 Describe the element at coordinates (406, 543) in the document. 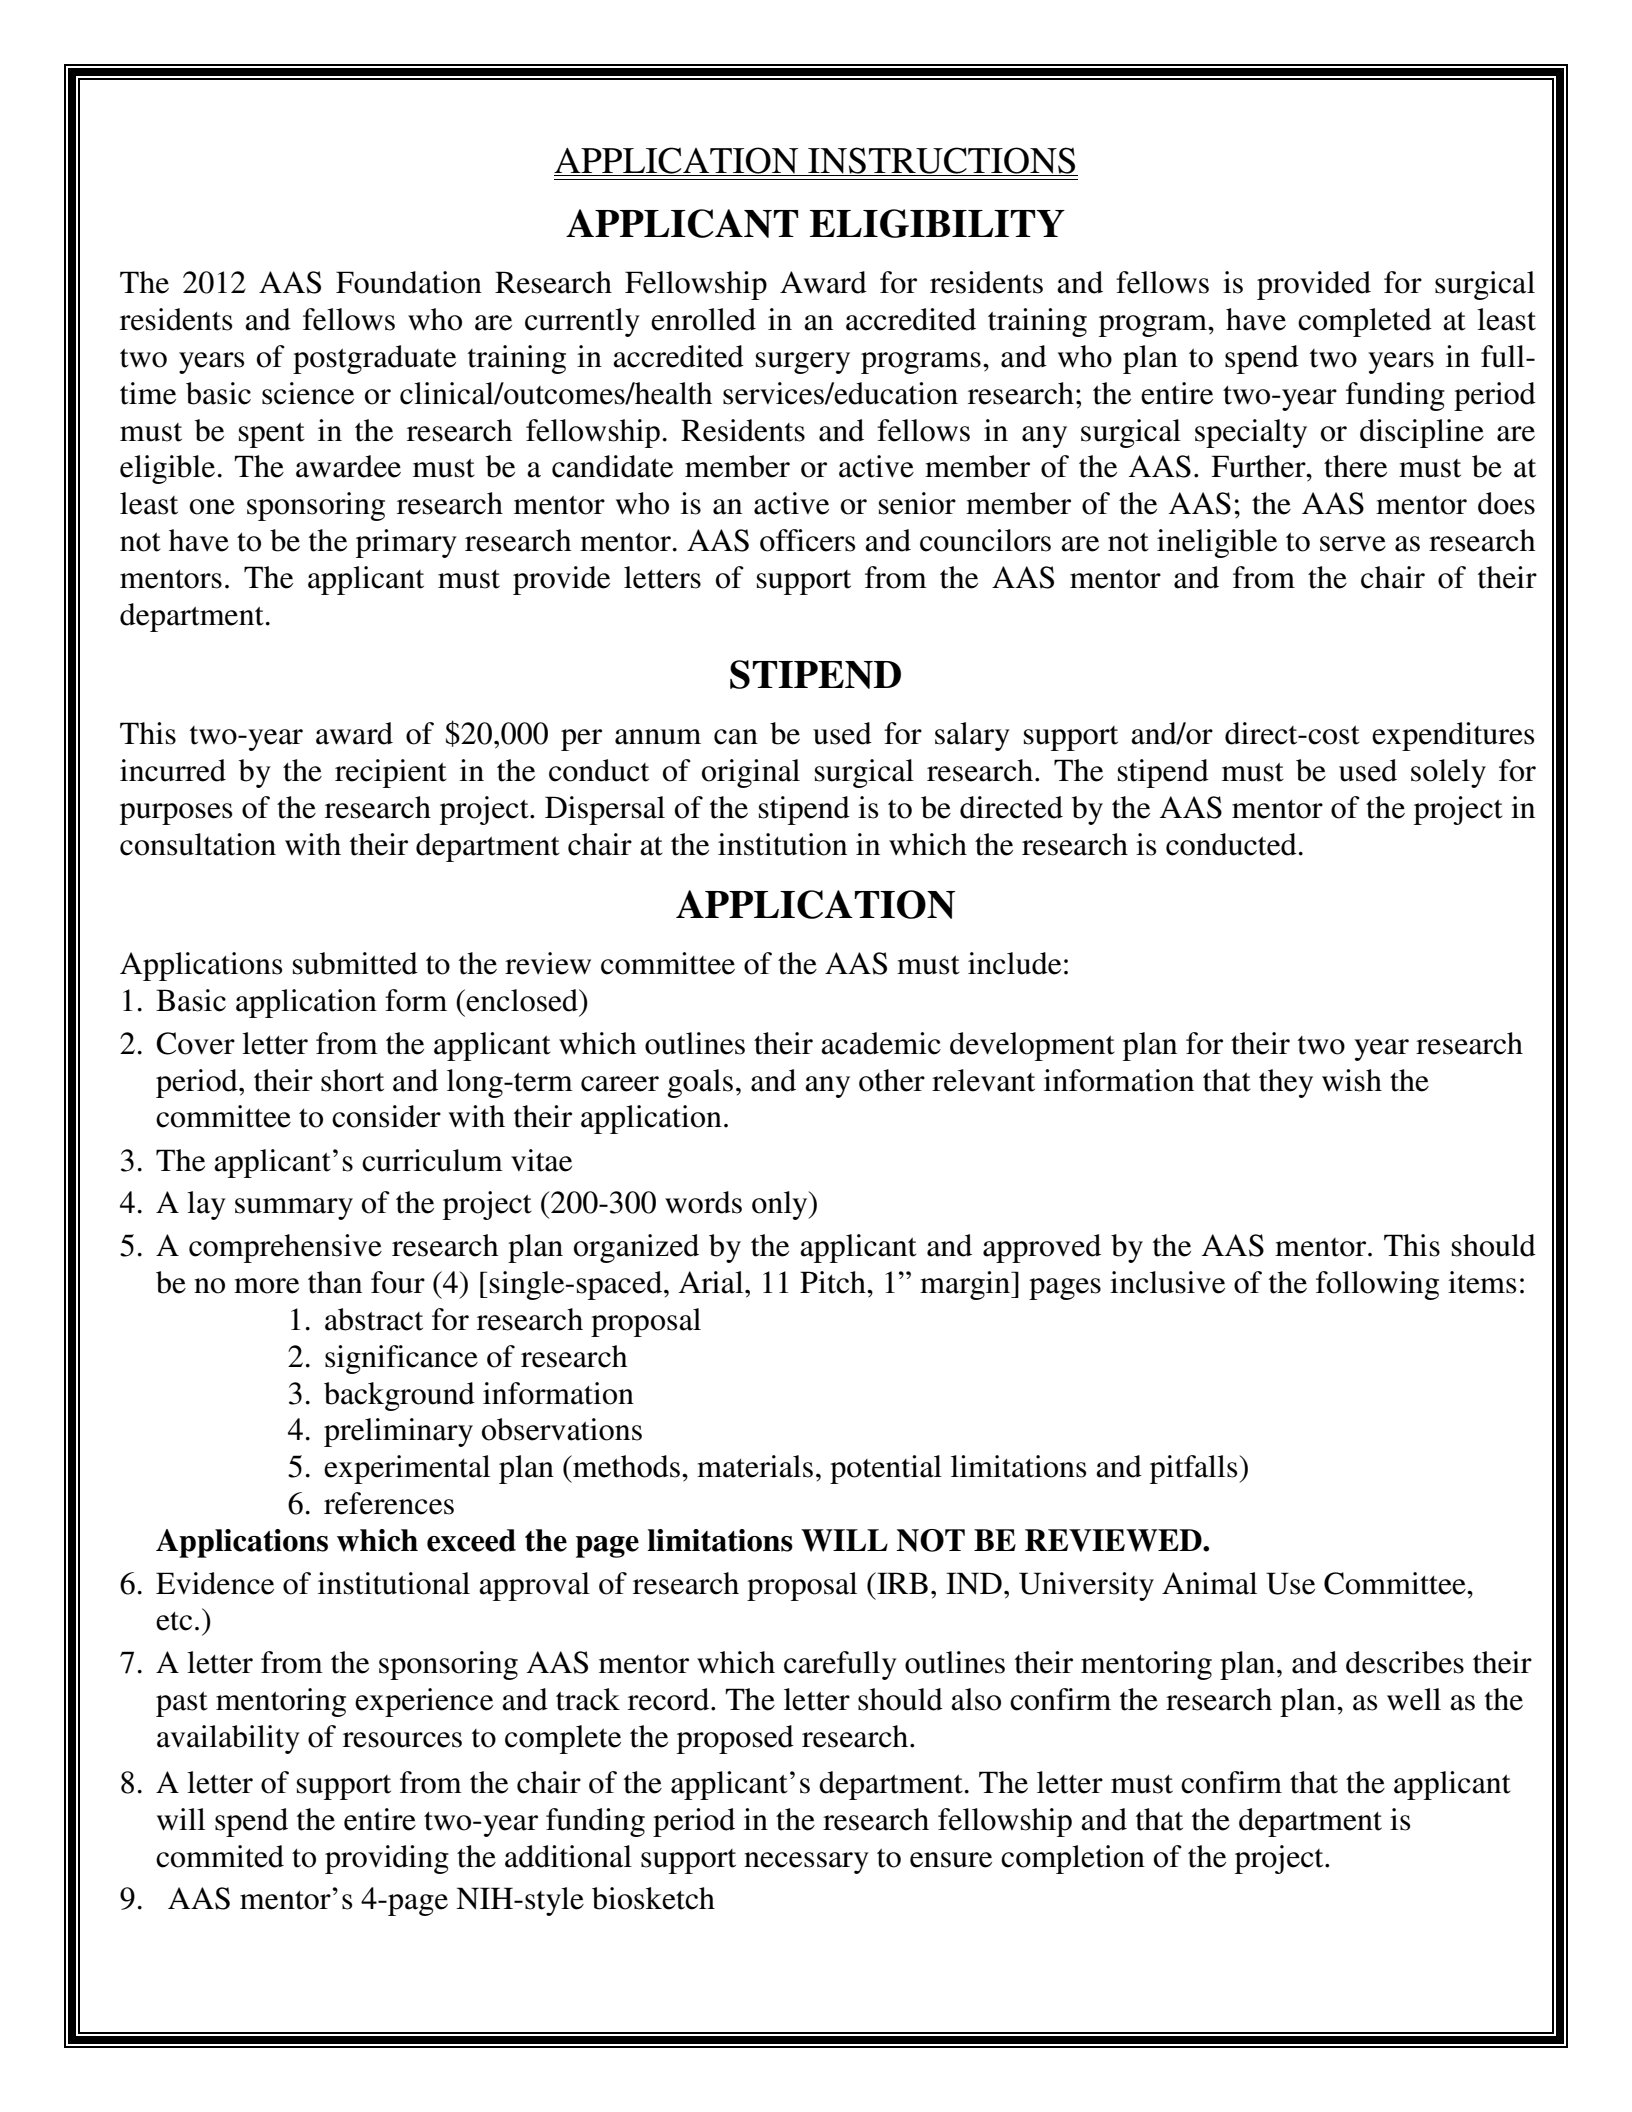

I see `primary` at that location.
